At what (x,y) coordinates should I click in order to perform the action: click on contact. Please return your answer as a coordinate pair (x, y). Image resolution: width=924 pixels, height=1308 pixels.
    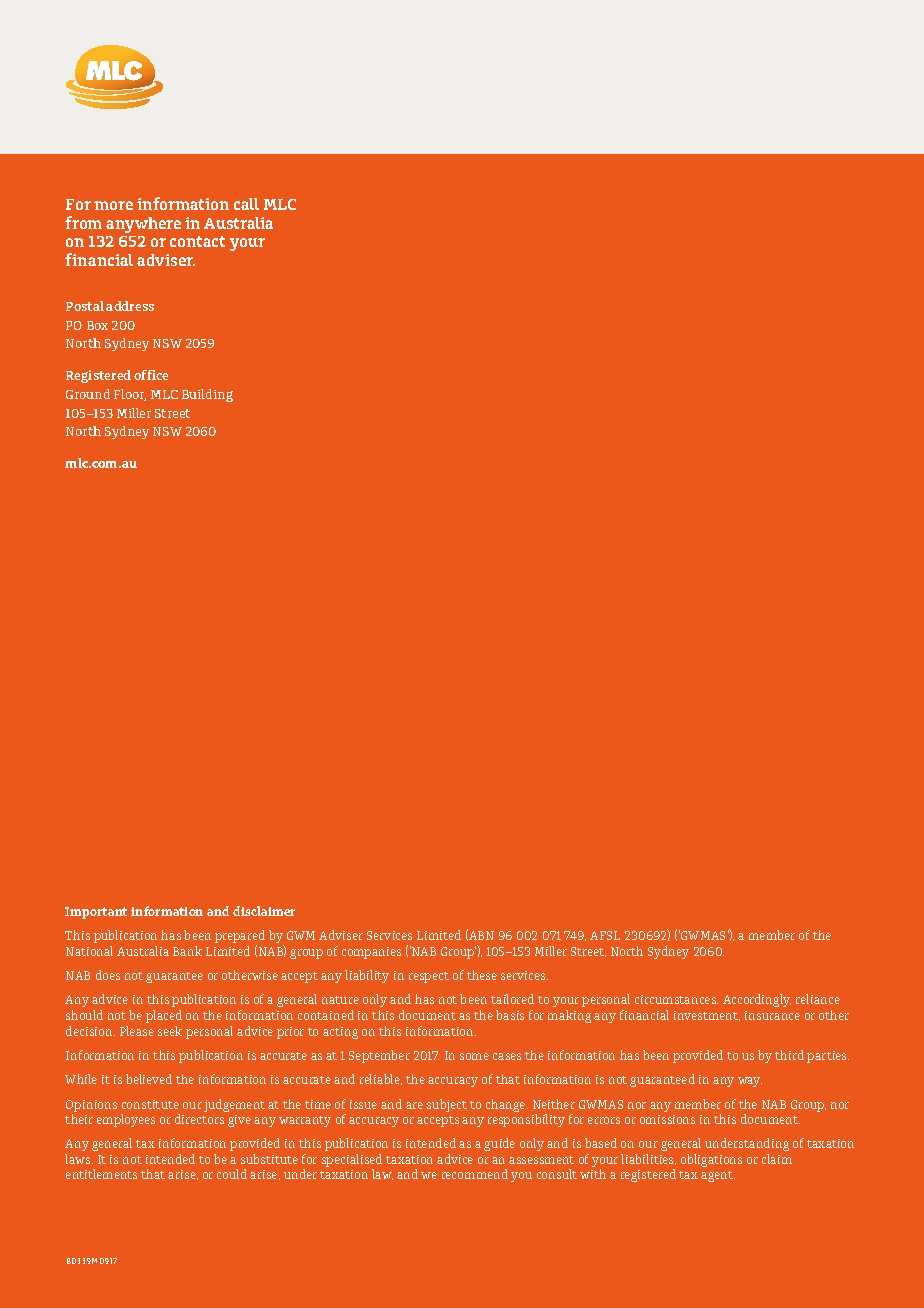
    Looking at the image, I should click on (197, 241).
